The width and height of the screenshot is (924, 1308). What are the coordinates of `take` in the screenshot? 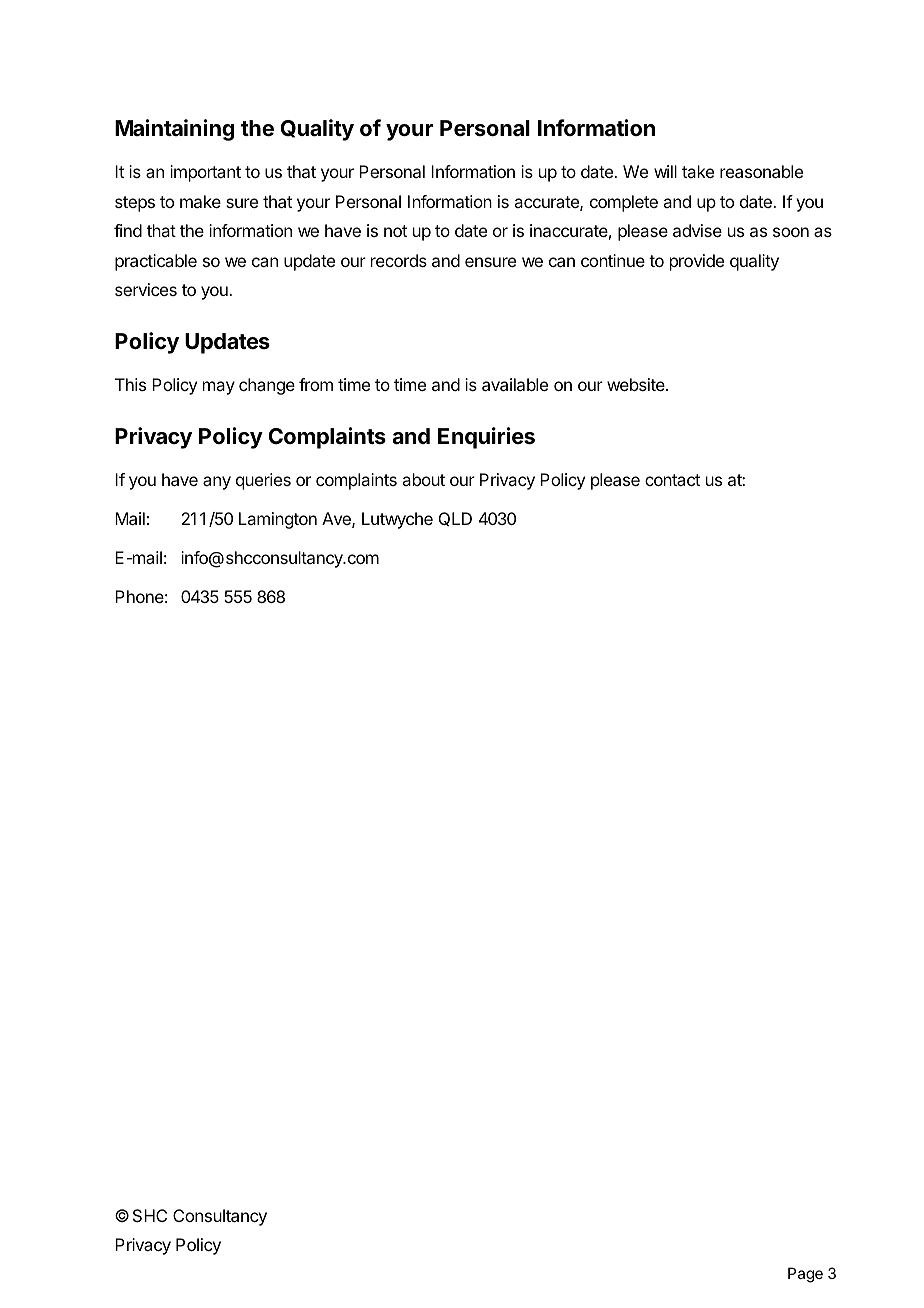 It's located at (698, 171).
